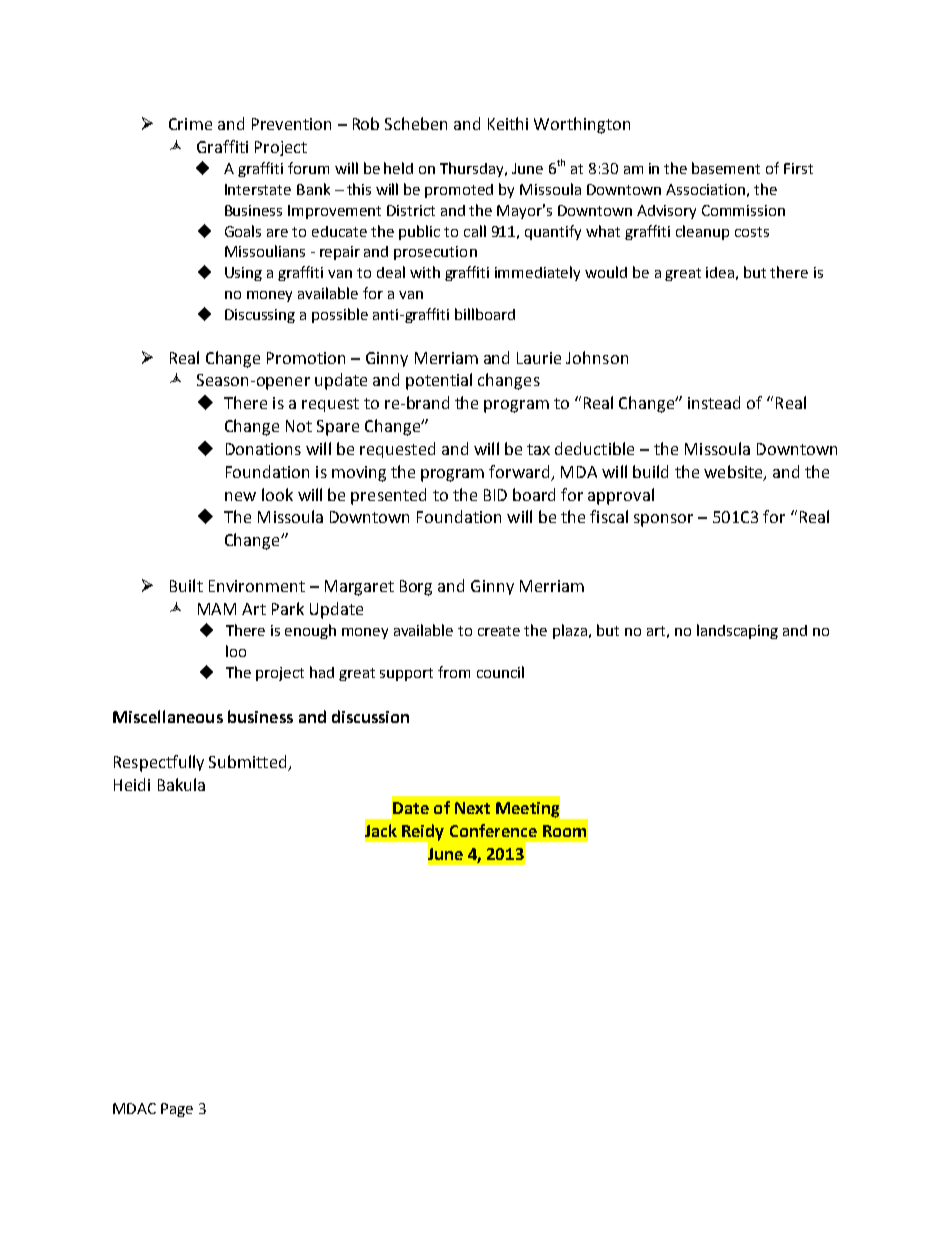 Image resolution: width=952 pixels, height=1233 pixels. What do you see at coordinates (500, 672) in the screenshot?
I see `council` at bounding box center [500, 672].
